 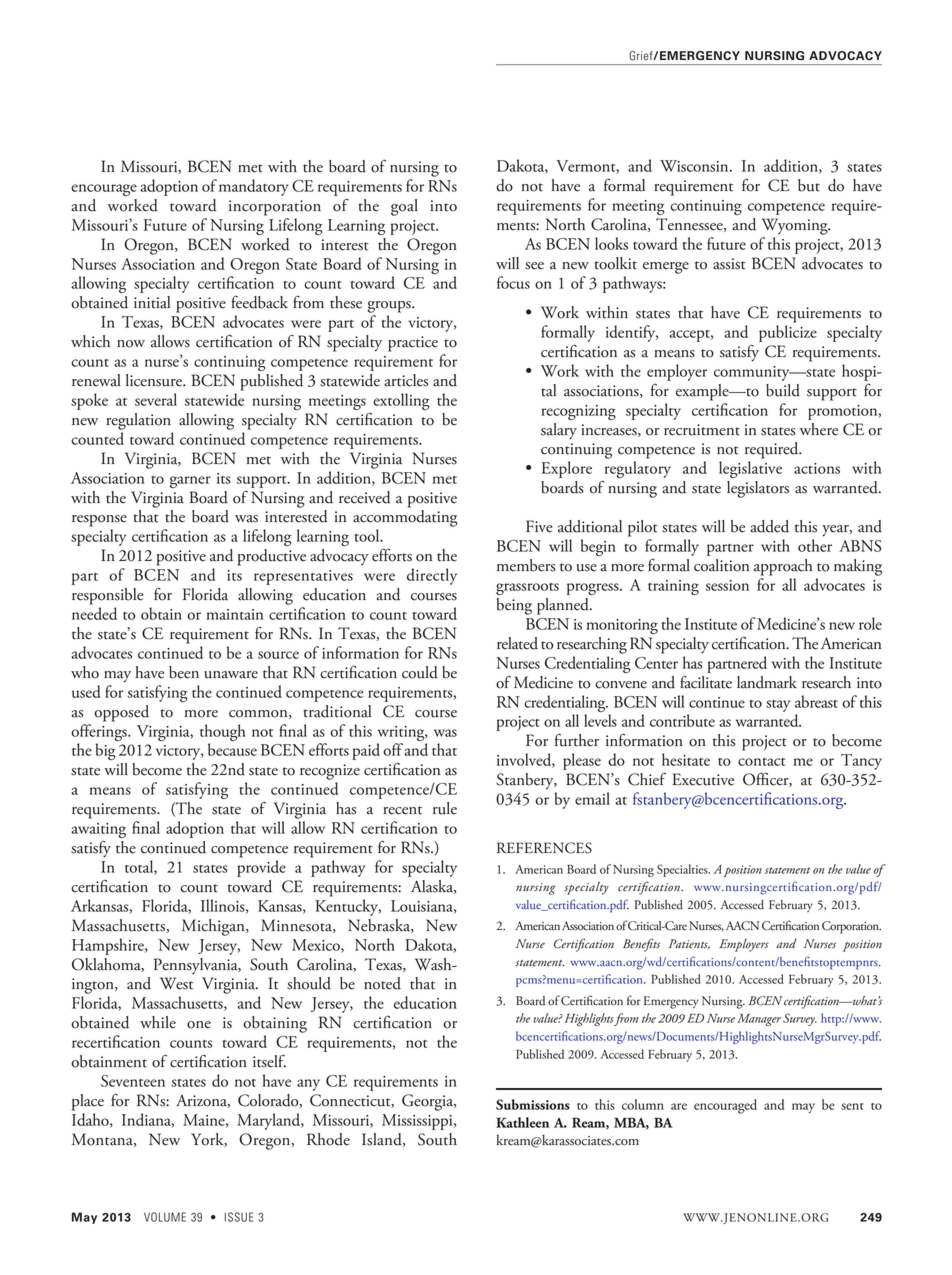 I want to click on goal, so click(x=404, y=207).
